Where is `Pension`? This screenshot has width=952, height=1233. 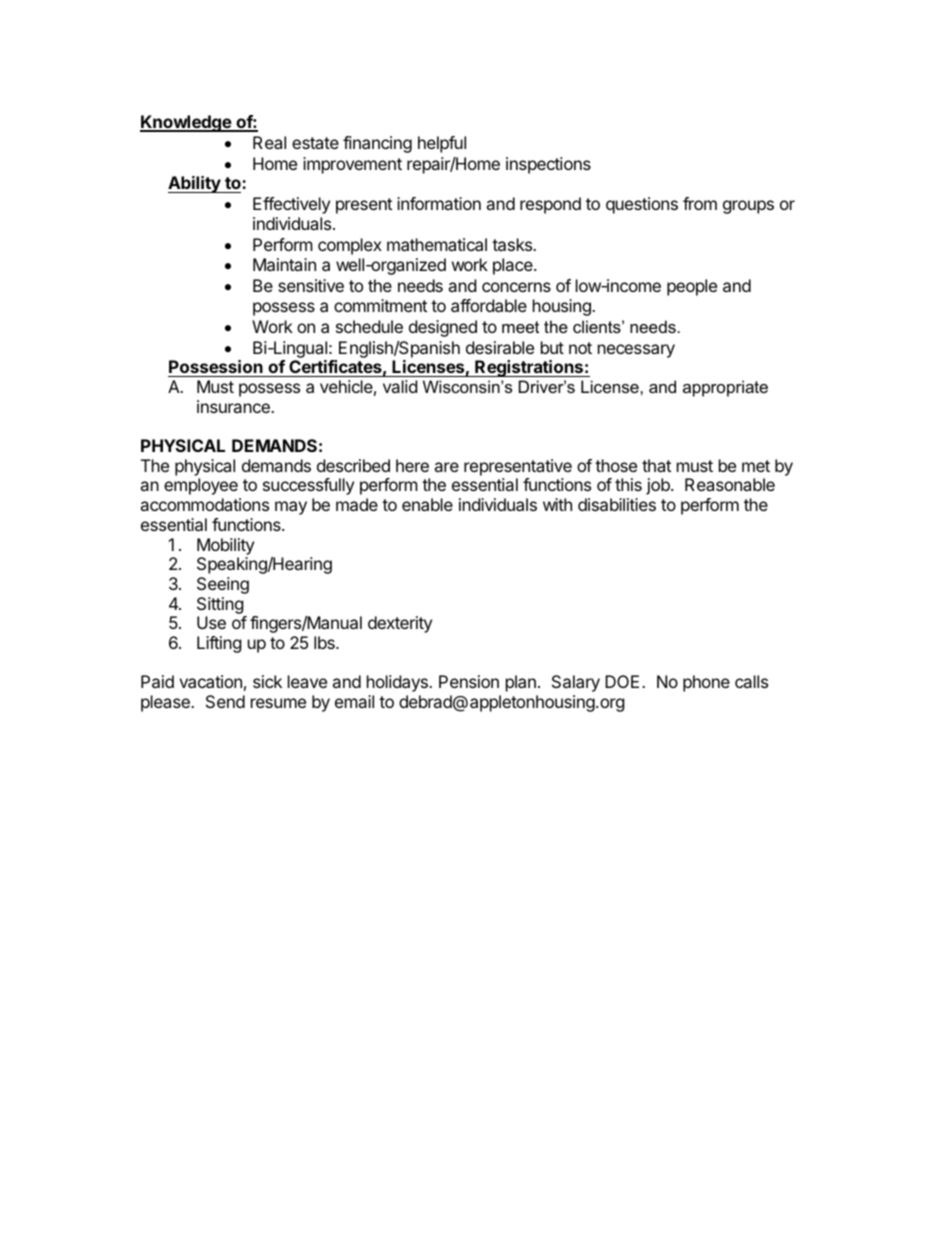
Pension is located at coordinates (469, 681).
